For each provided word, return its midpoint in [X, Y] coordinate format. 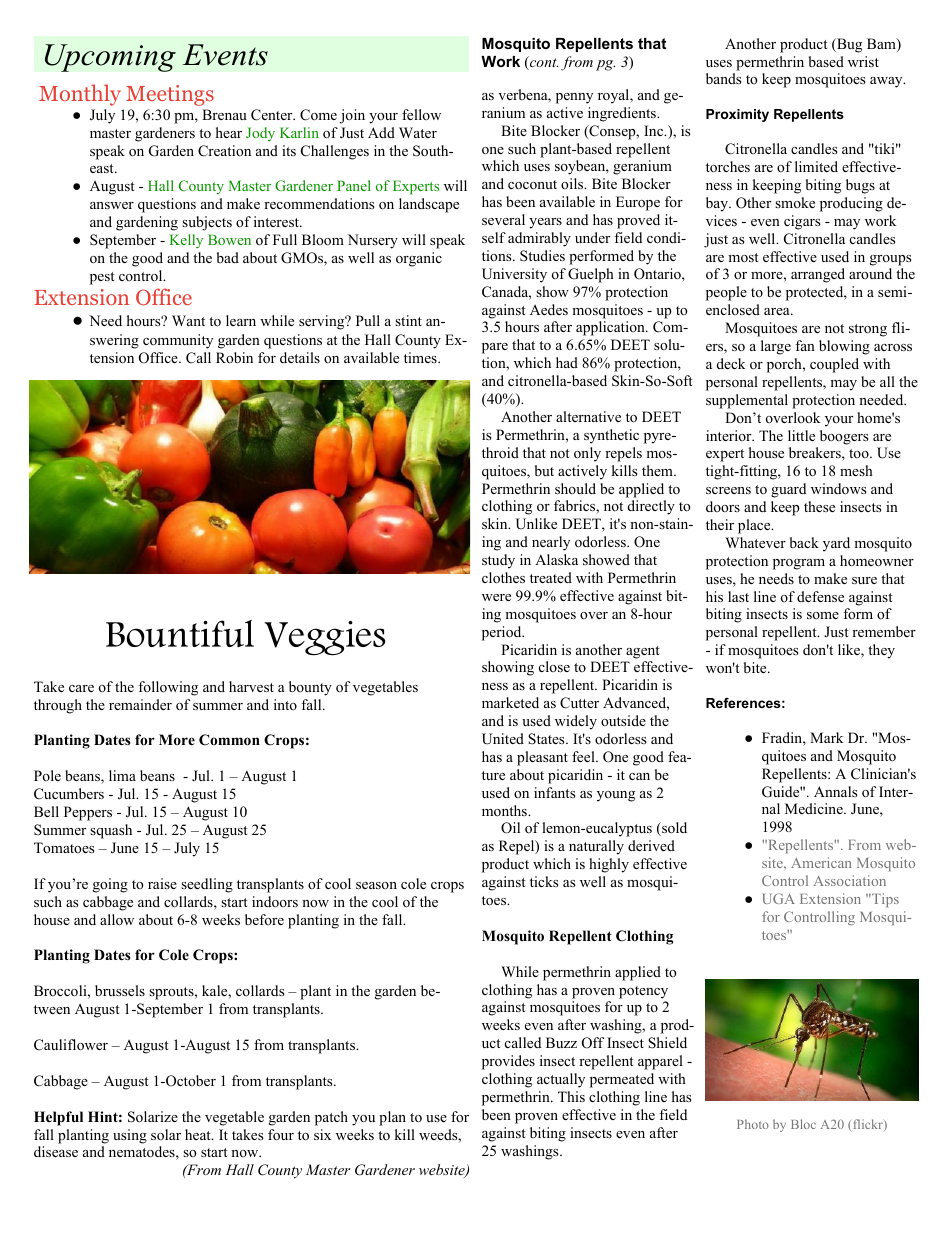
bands [723, 78]
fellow [421, 114]
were [496, 597]
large [776, 347]
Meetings [170, 95]
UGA [779, 898]
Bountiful [180, 633]
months [505, 810]
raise [162, 883]
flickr [868, 1125]
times [421, 357]
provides [508, 1062]
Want [188, 320]
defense [820, 596]
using [130, 1136]
